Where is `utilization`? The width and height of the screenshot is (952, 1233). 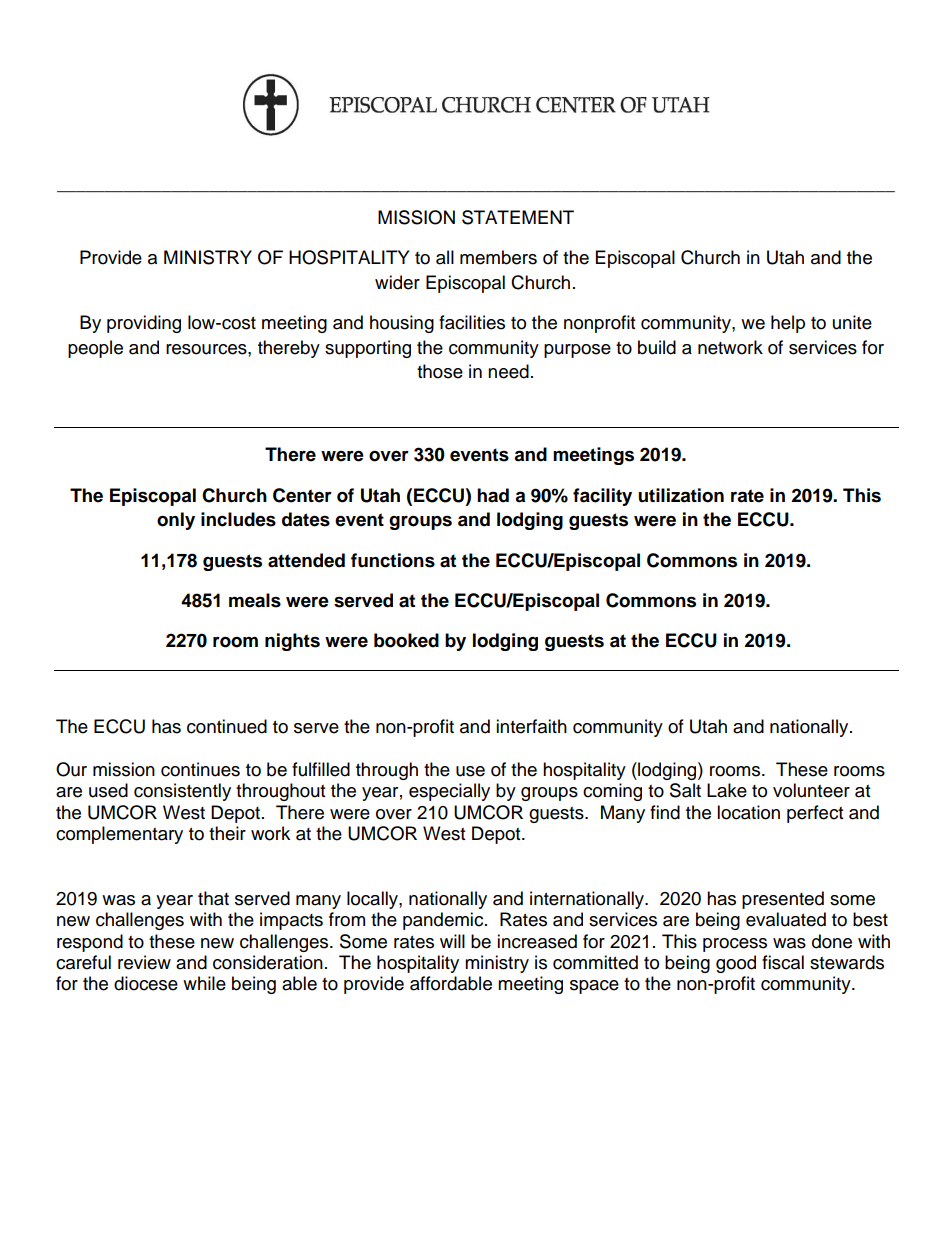 utilization is located at coordinates (681, 495).
